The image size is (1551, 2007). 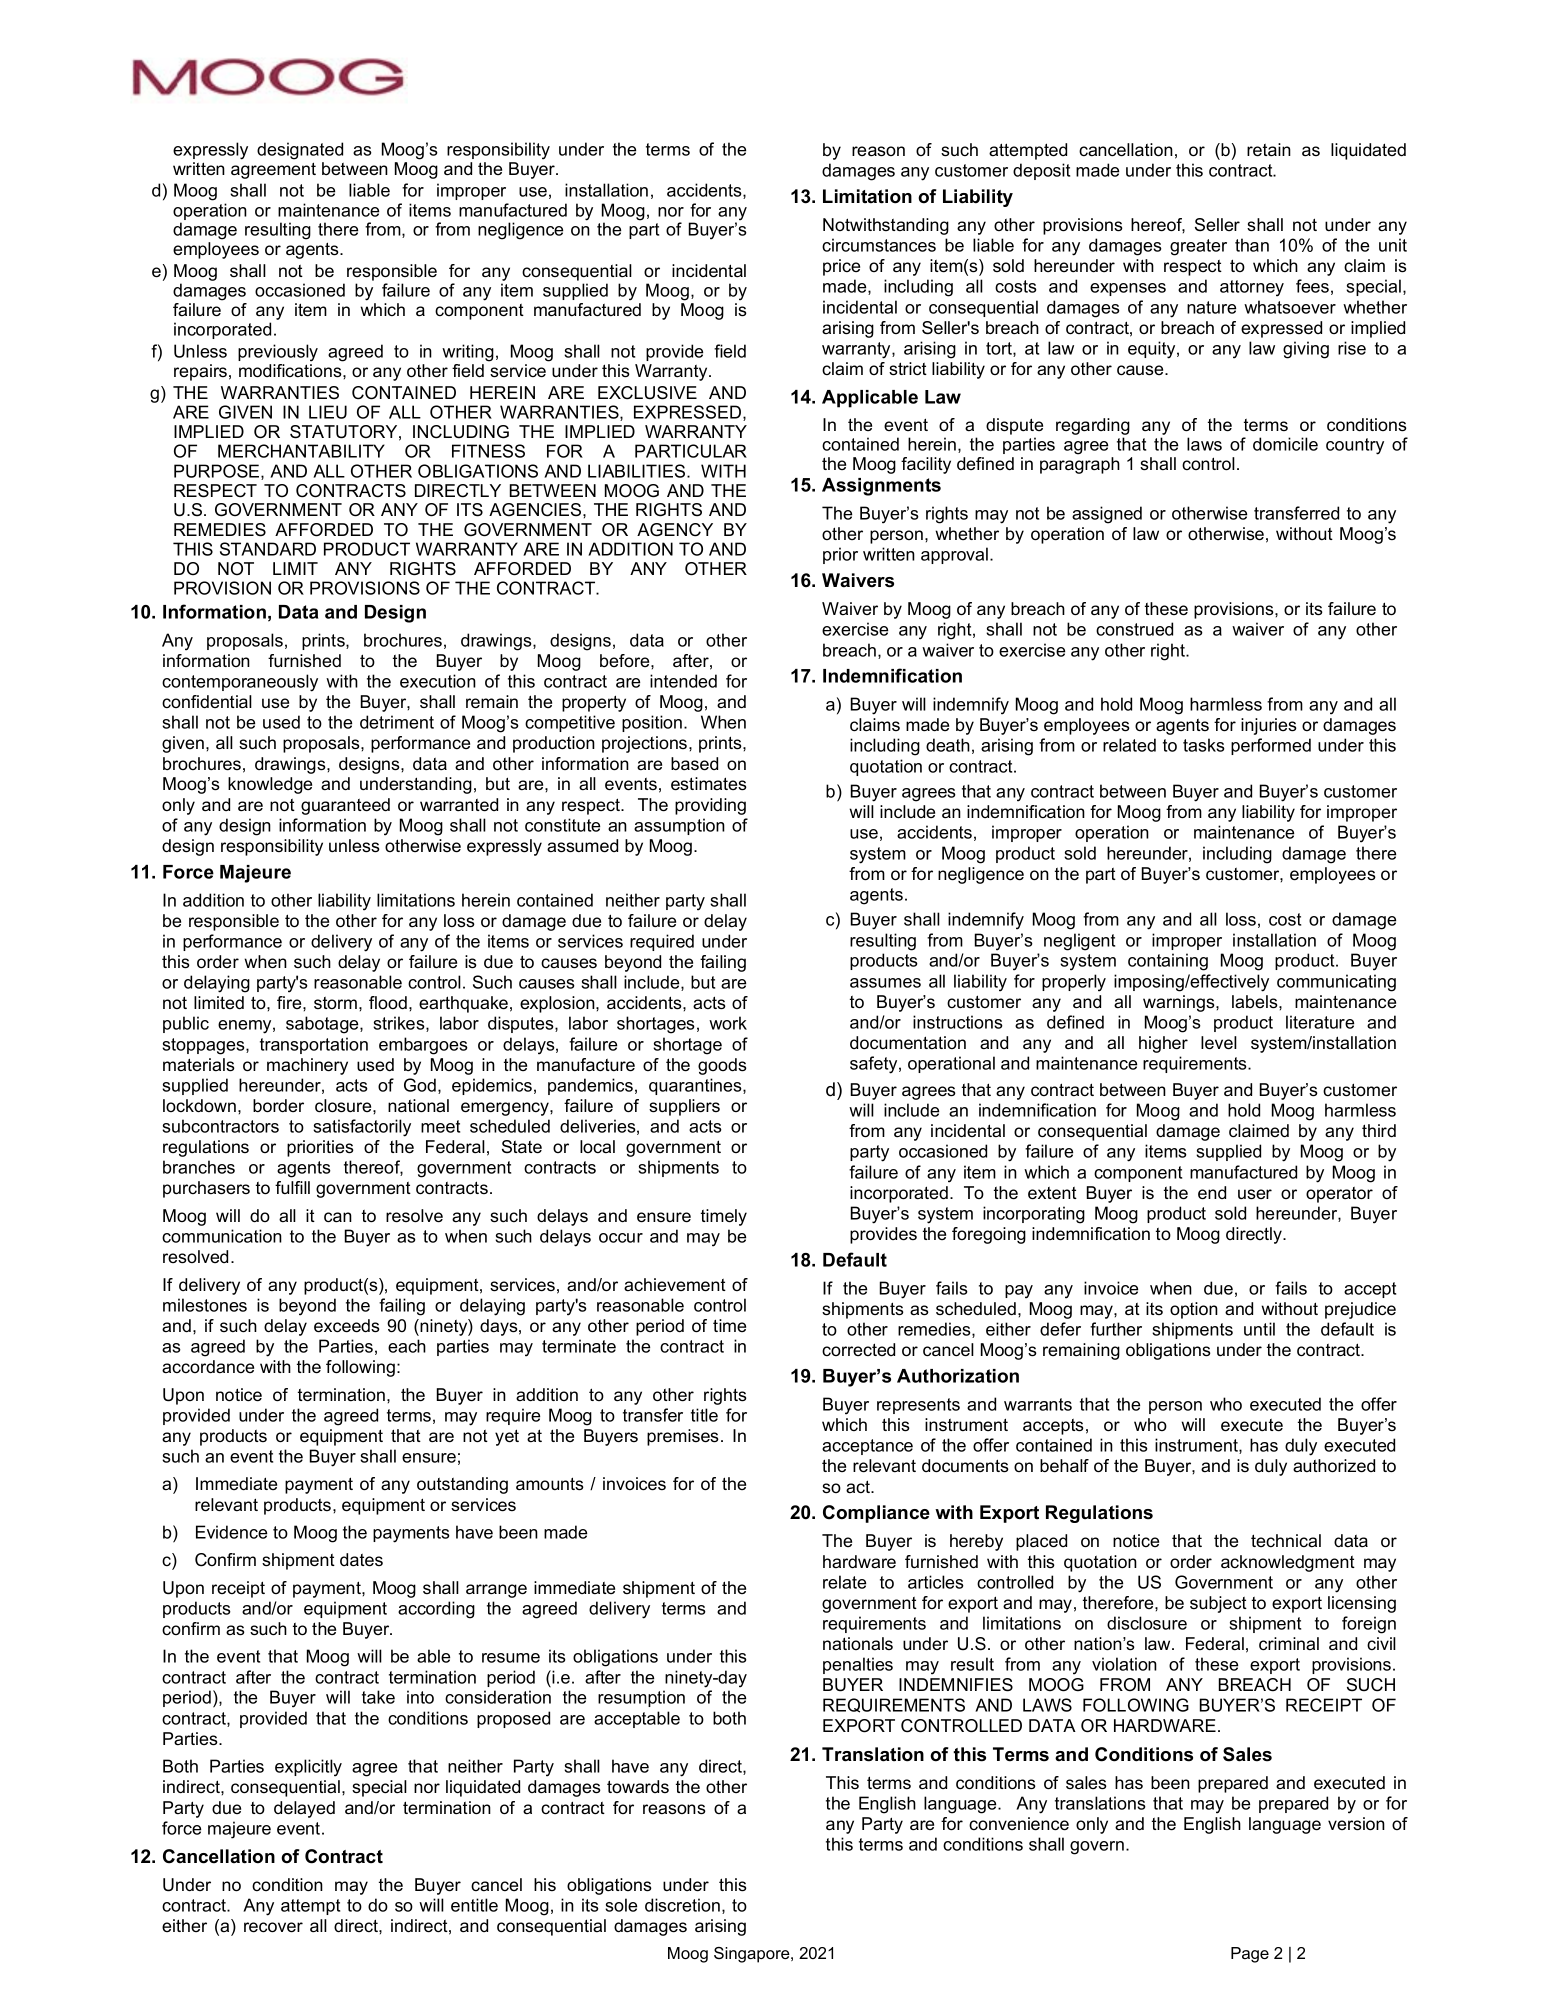 I want to click on than, so click(x=1252, y=245).
